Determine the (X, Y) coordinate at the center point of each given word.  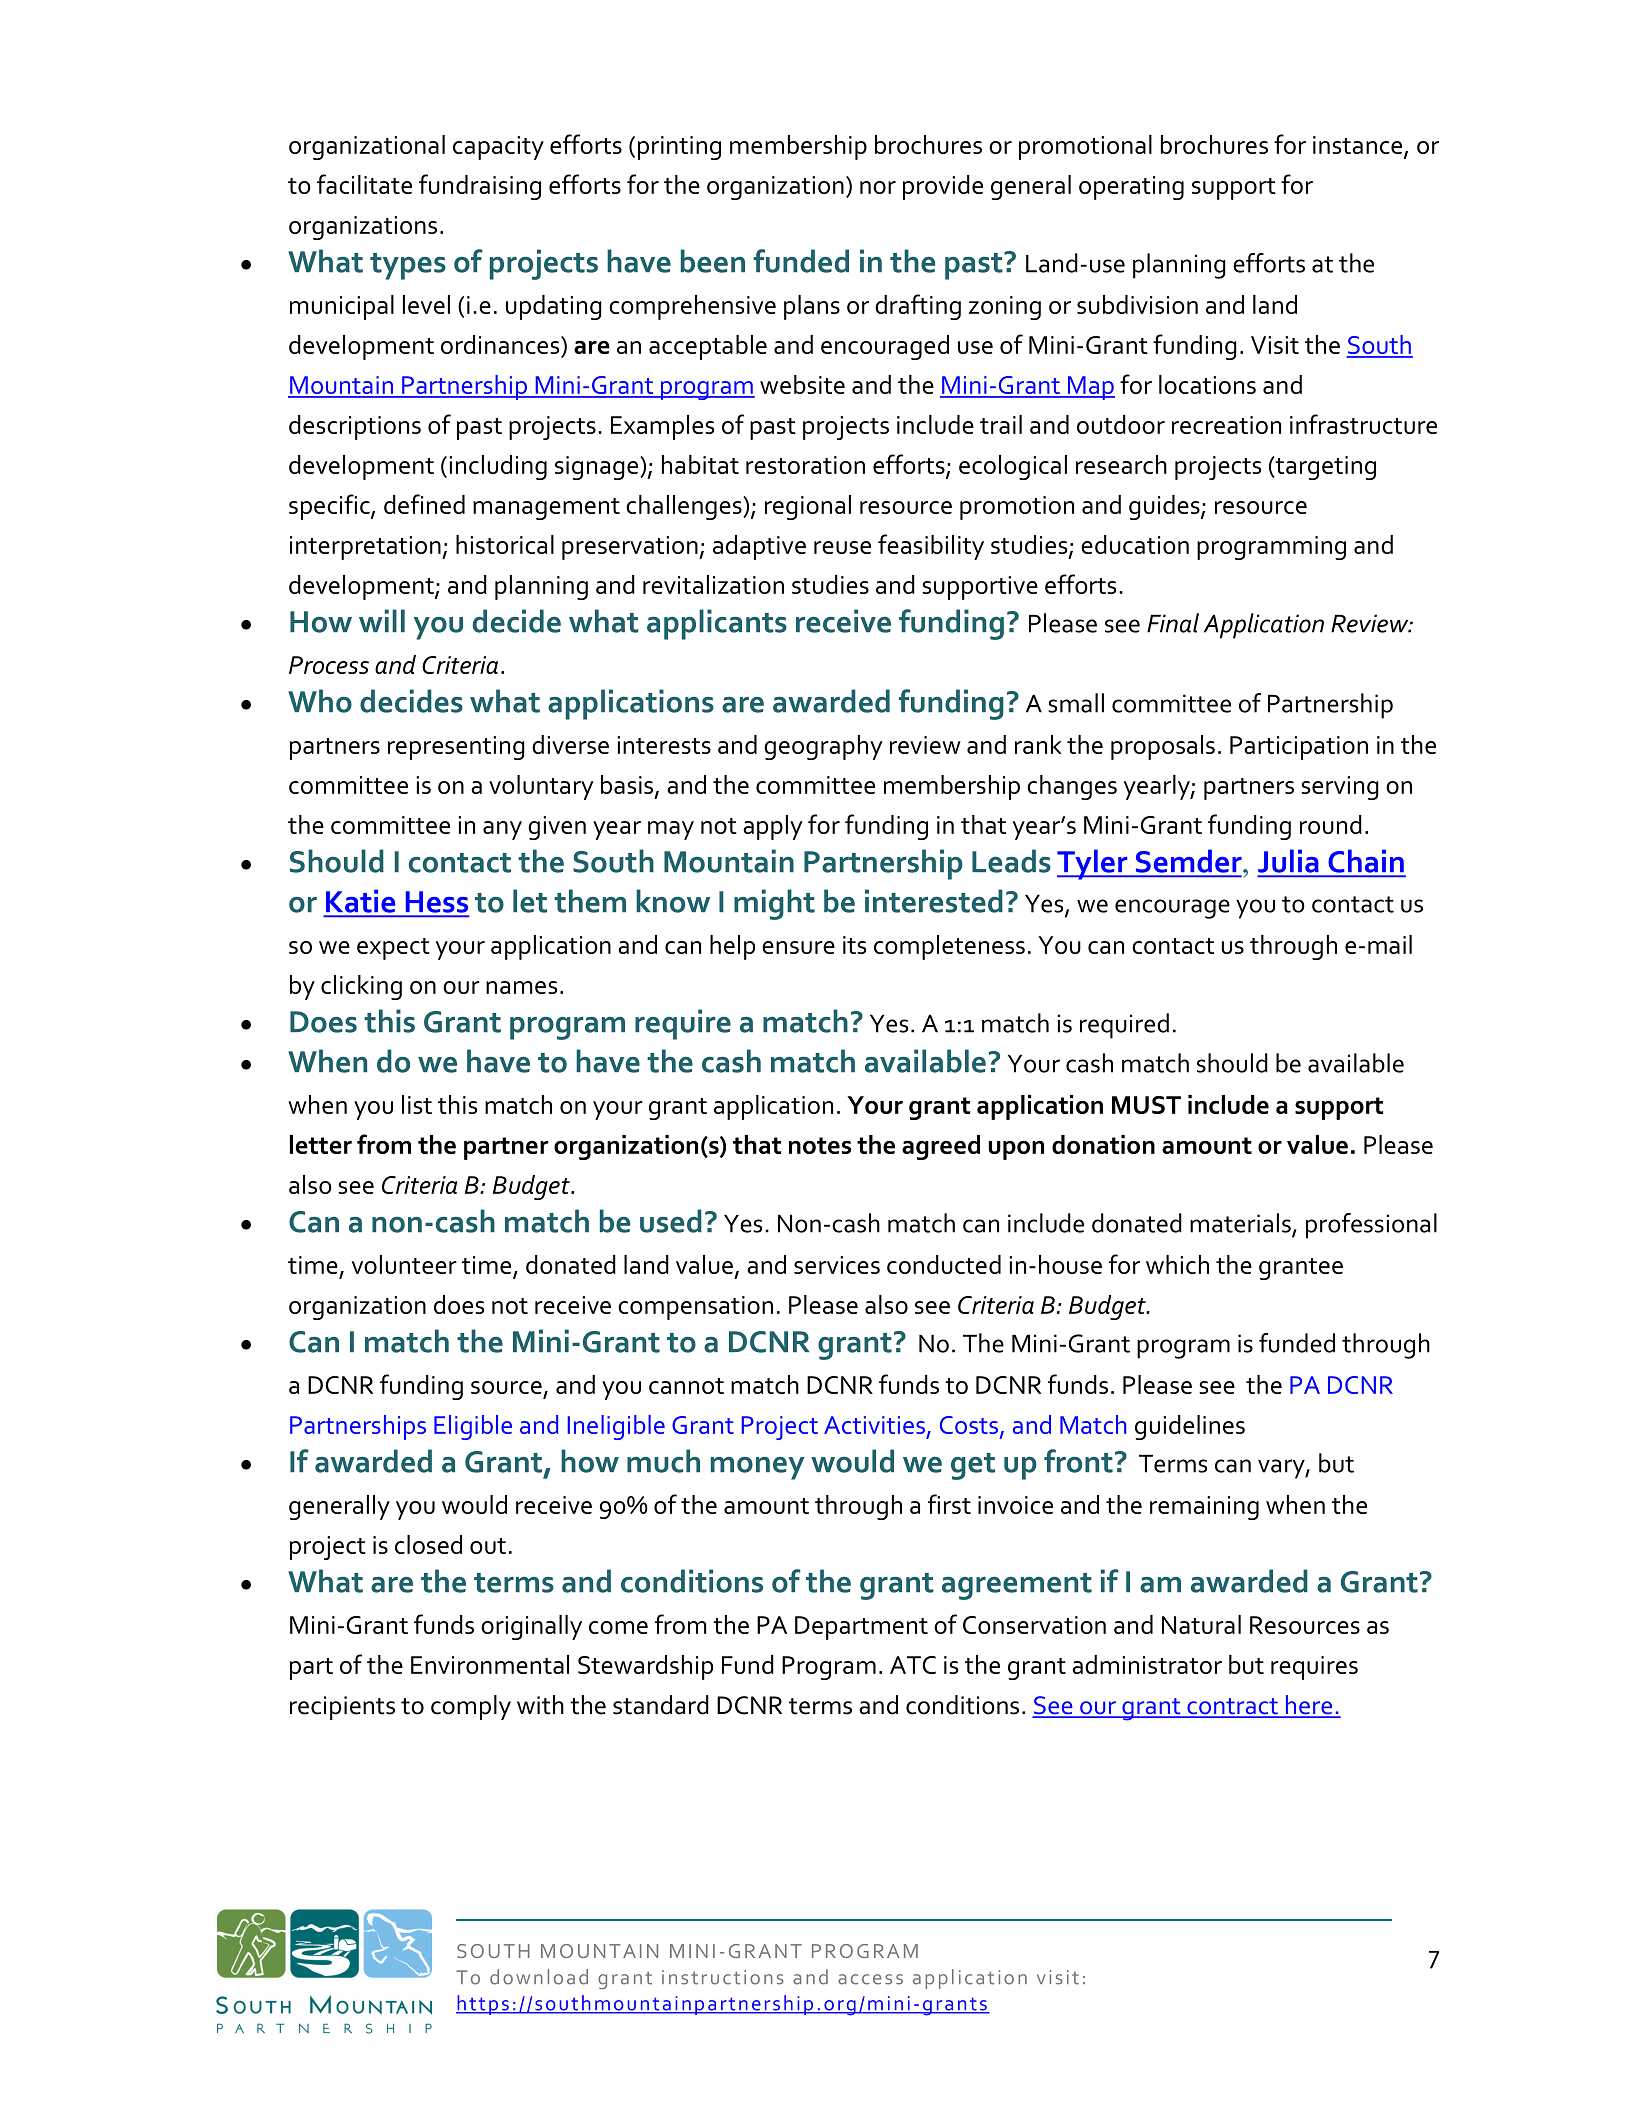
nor (878, 187)
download (539, 1977)
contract (1232, 1707)
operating (1131, 188)
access (870, 1979)
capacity (498, 148)
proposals (1163, 747)
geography (823, 747)
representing (456, 748)
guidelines (1190, 1427)
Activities (874, 1425)
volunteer (404, 1264)
